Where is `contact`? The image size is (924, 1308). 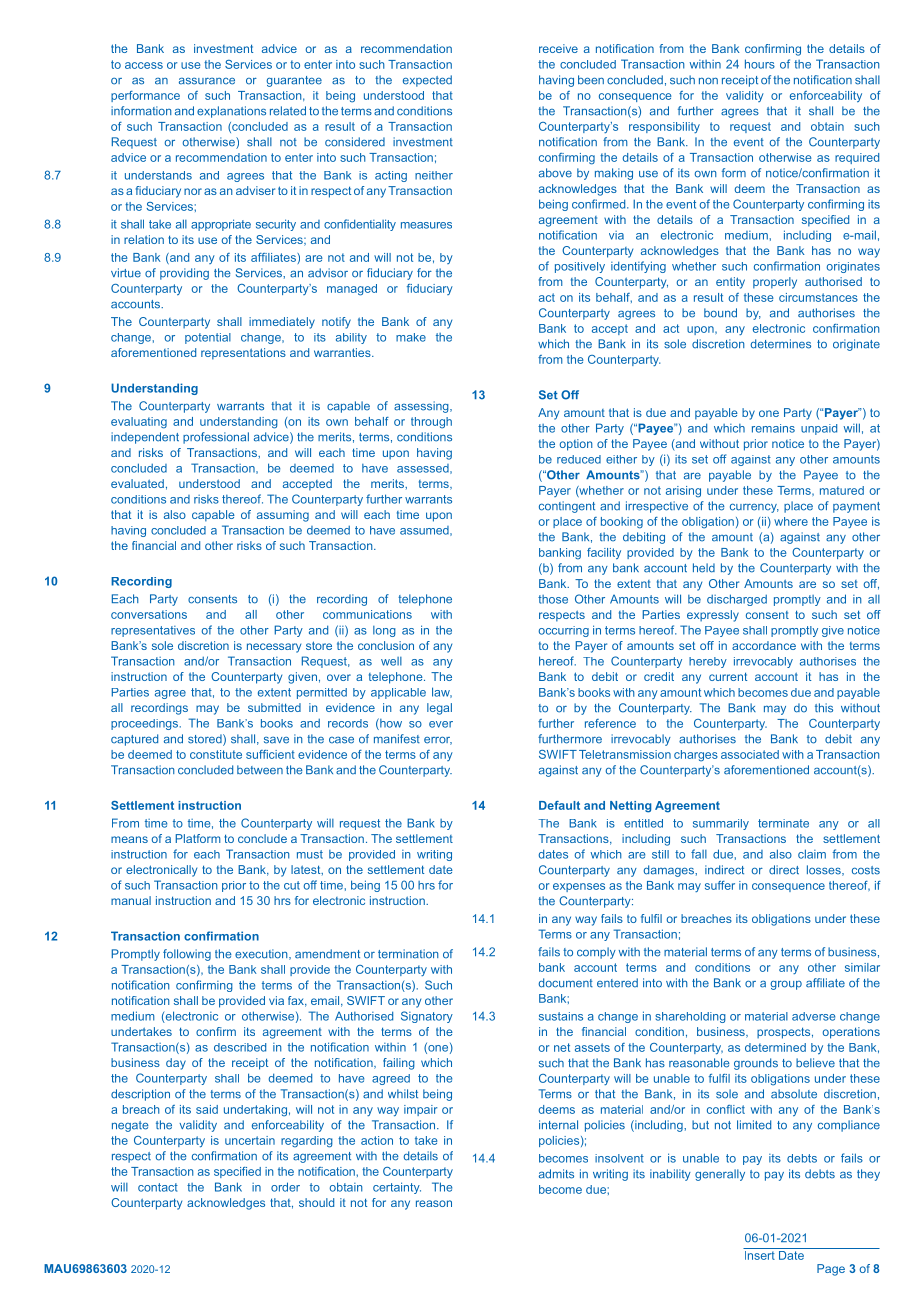
contact is located at coordinates (158, 1187).
